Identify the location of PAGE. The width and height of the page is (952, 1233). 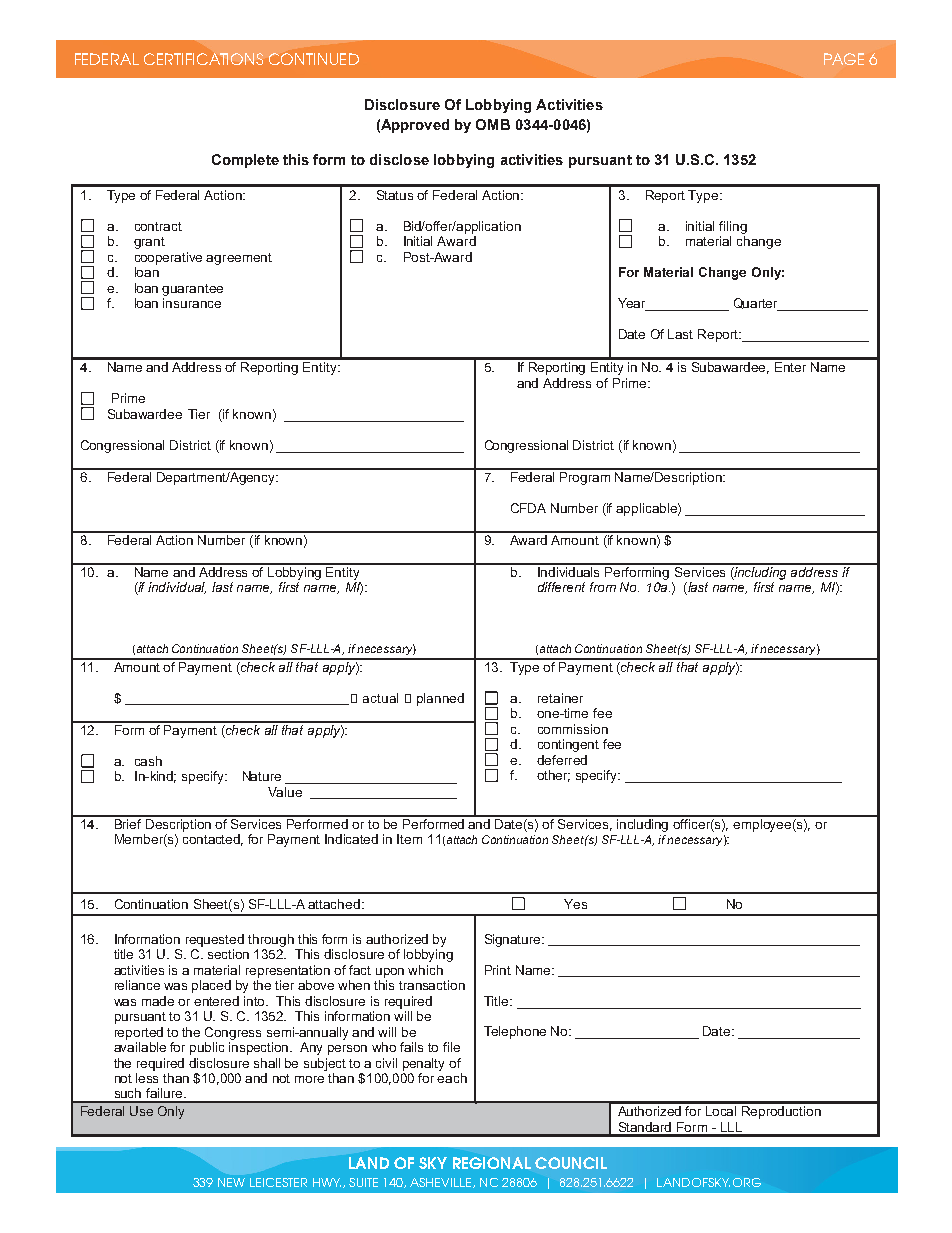
(844, 59).
